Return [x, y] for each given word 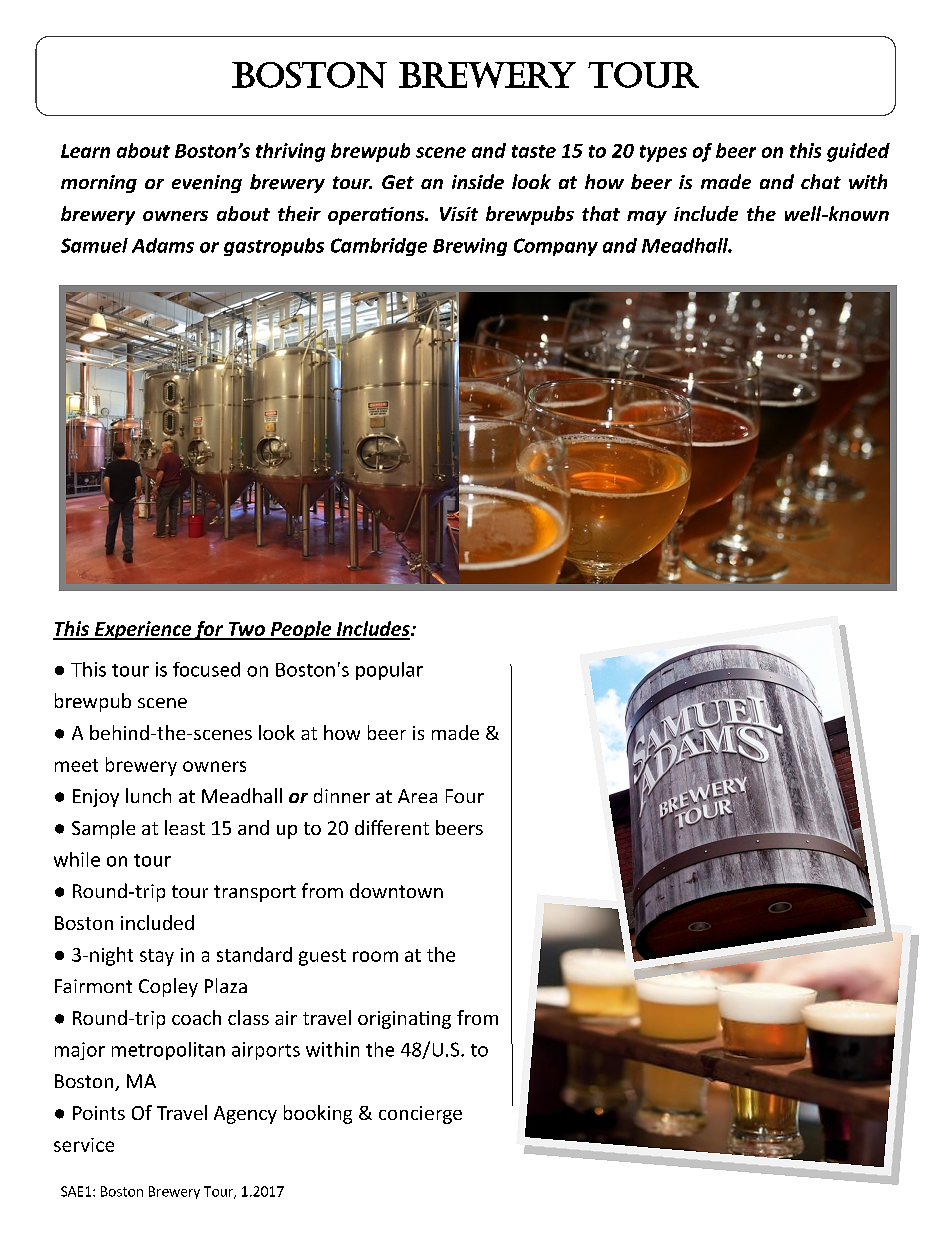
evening [207, 184]
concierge [420, 1115]
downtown [396, 890]
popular [389, 671]
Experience [142, 630]
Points [99, 1113]
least [185, 827]
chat [821, 181]
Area [417, 796]
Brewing [470, 247]
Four [465, 796]
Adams [163, 245]
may [647, 218]
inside [478, 181]
